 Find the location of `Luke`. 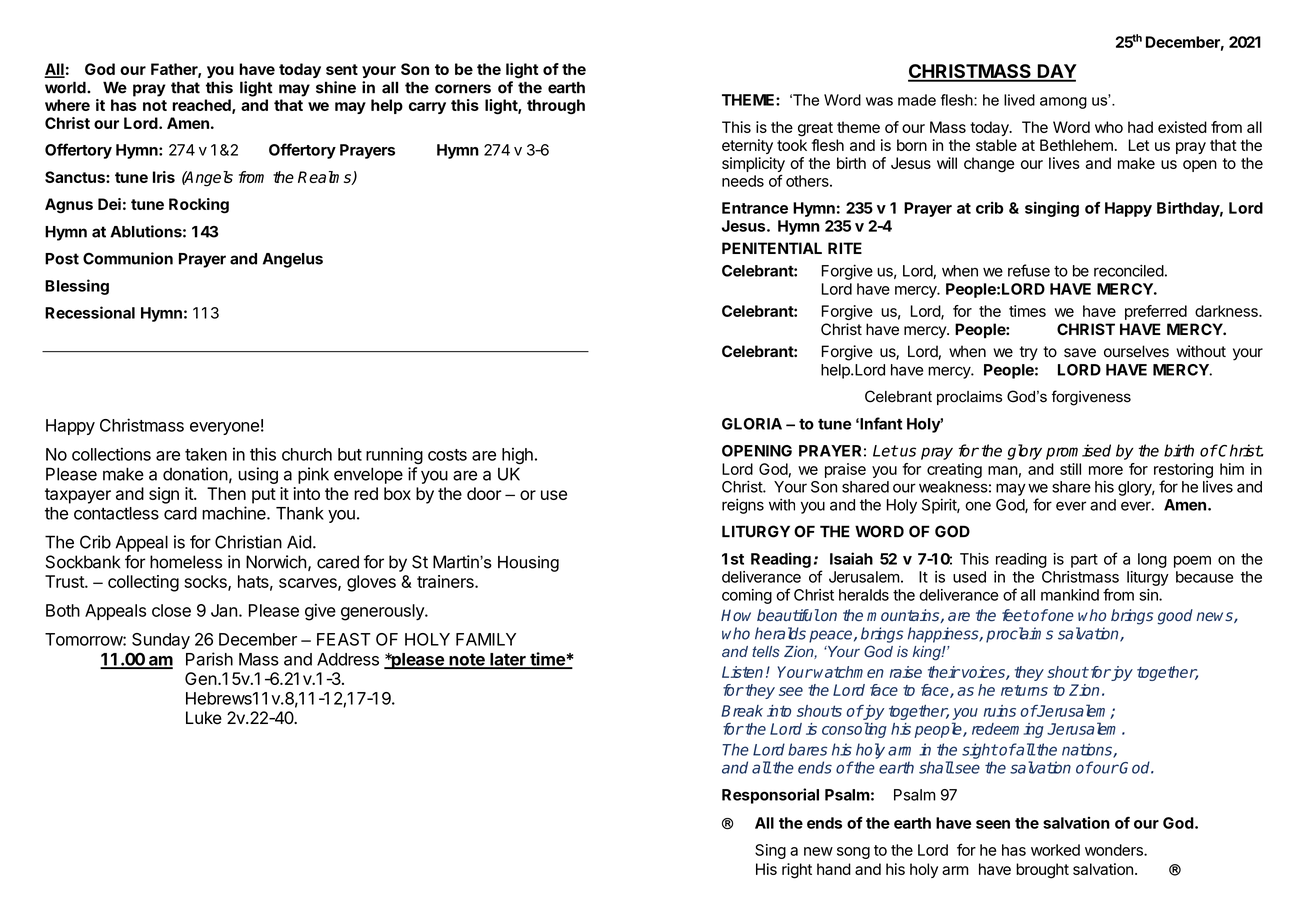

Luke is located at coordinates (204, 718).
